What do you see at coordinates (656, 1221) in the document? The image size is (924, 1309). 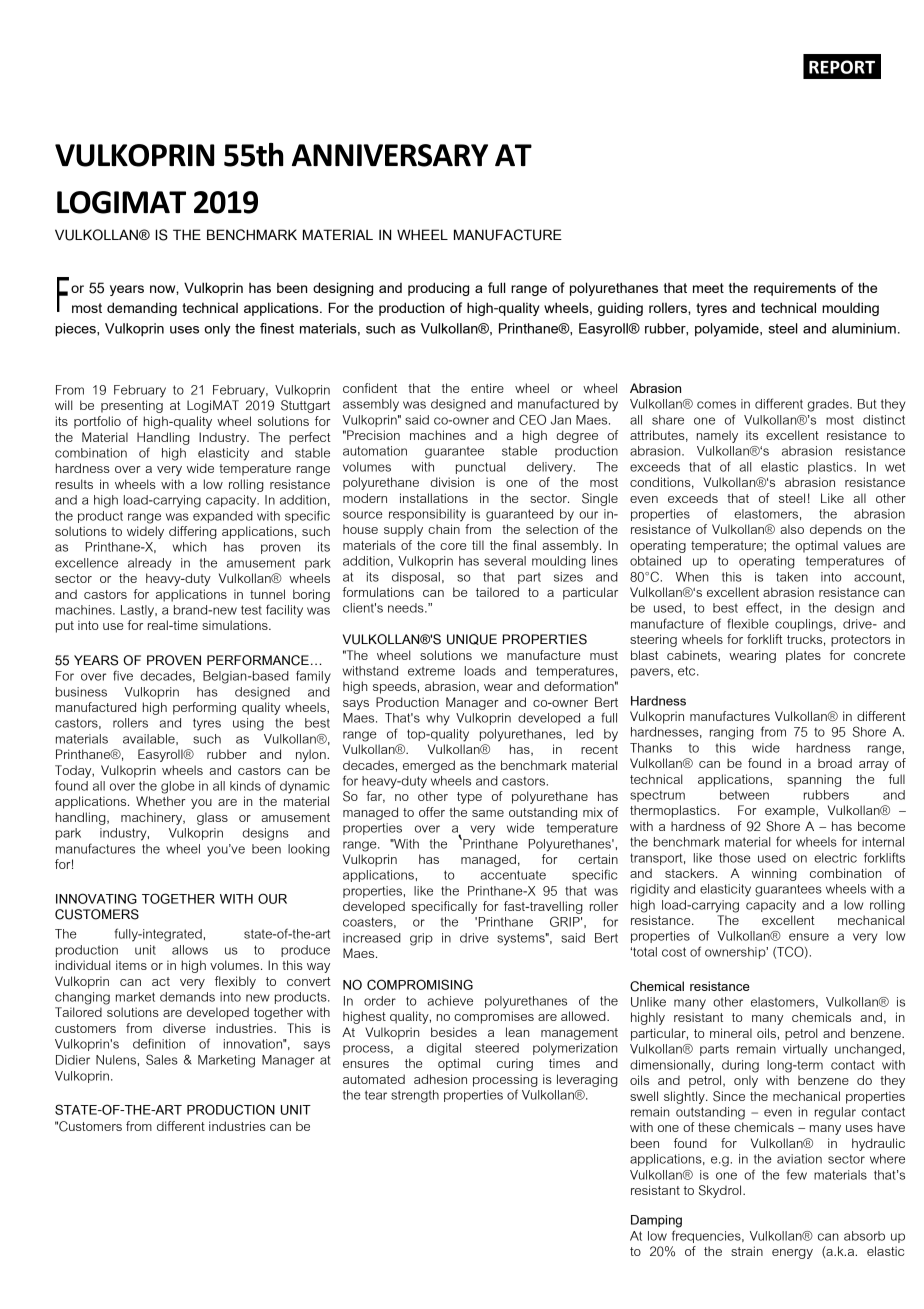 I see `Damping` at bounding box center [656, 1221].
